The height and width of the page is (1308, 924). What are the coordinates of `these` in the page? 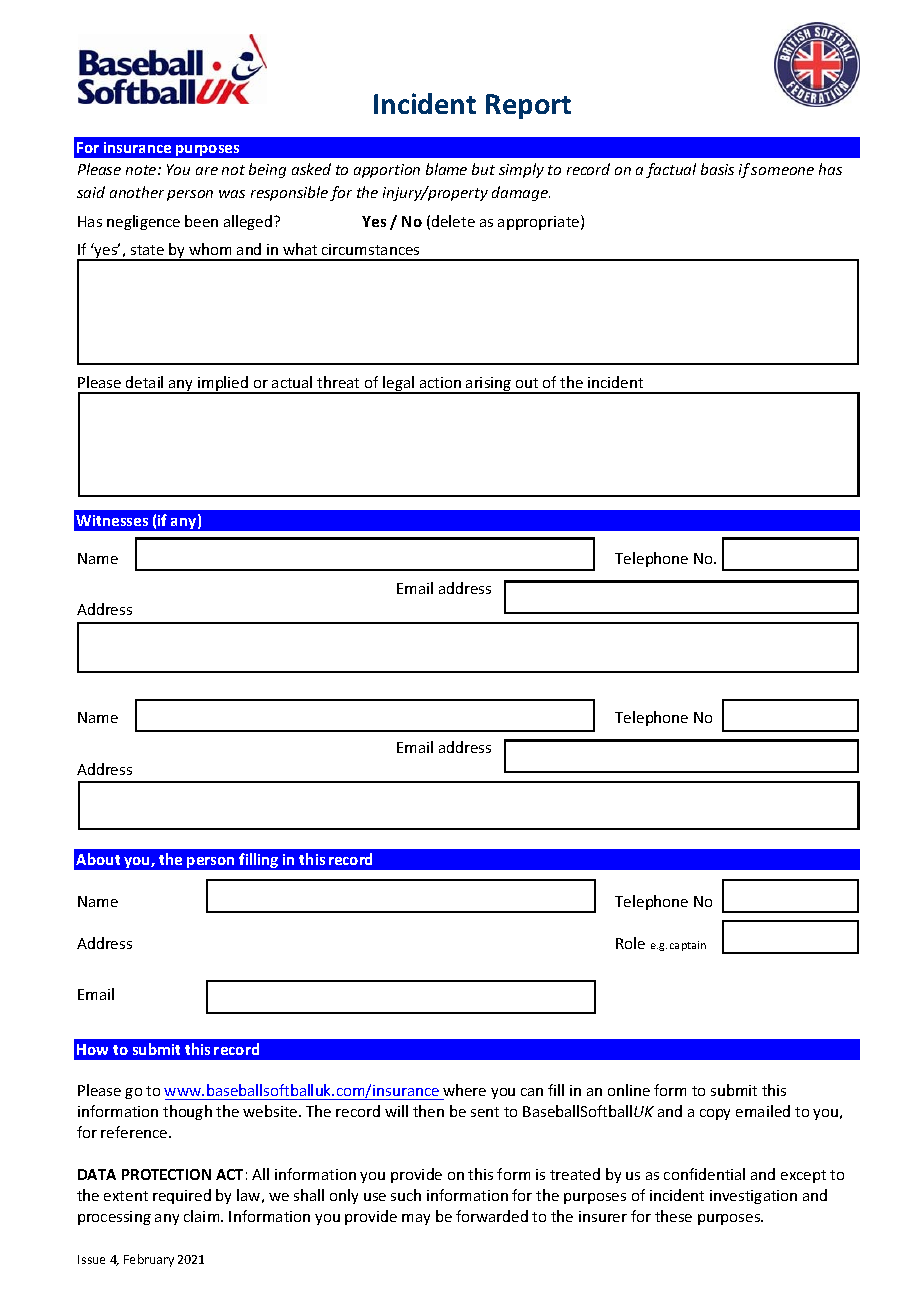 It's located at (673, 1216).
